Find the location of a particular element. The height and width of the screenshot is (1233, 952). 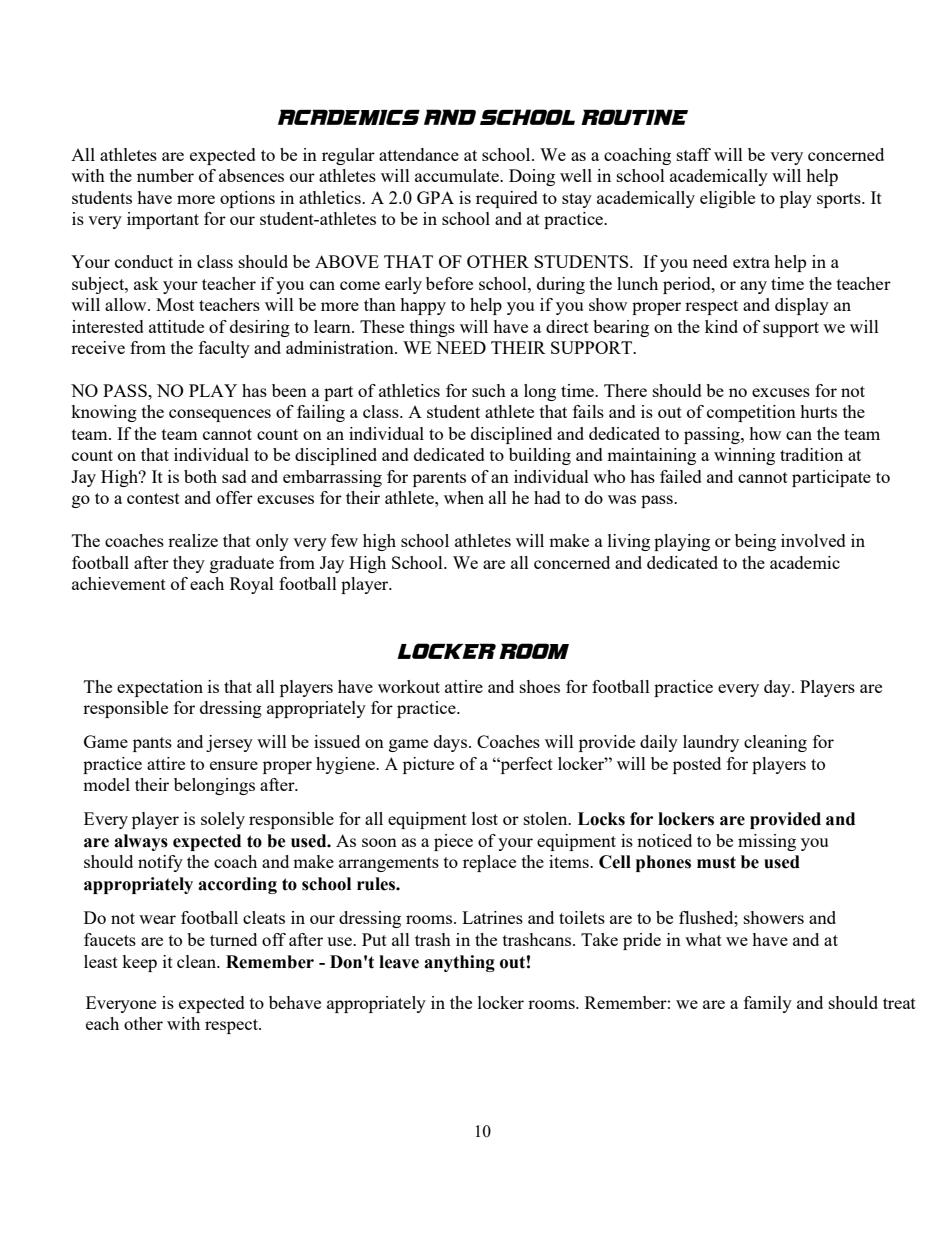

expectation is located at coordinates (160, 688).
